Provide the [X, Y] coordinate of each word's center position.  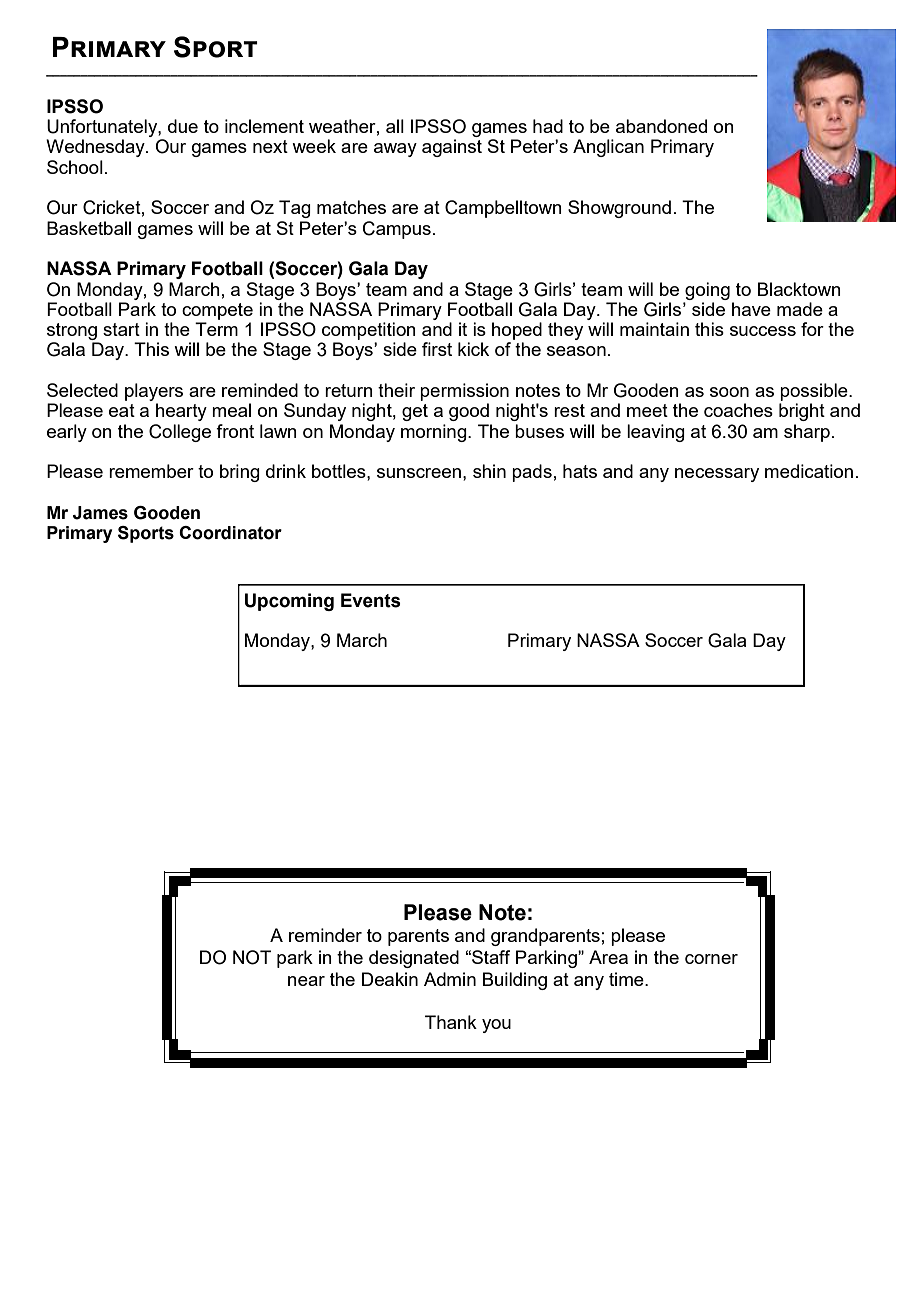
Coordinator [230, 533]
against [452, 148]
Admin [450, 979]
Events [371, 600]
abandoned [661, 126]
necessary [717, 475]
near [306, 981]
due [183, 126]
